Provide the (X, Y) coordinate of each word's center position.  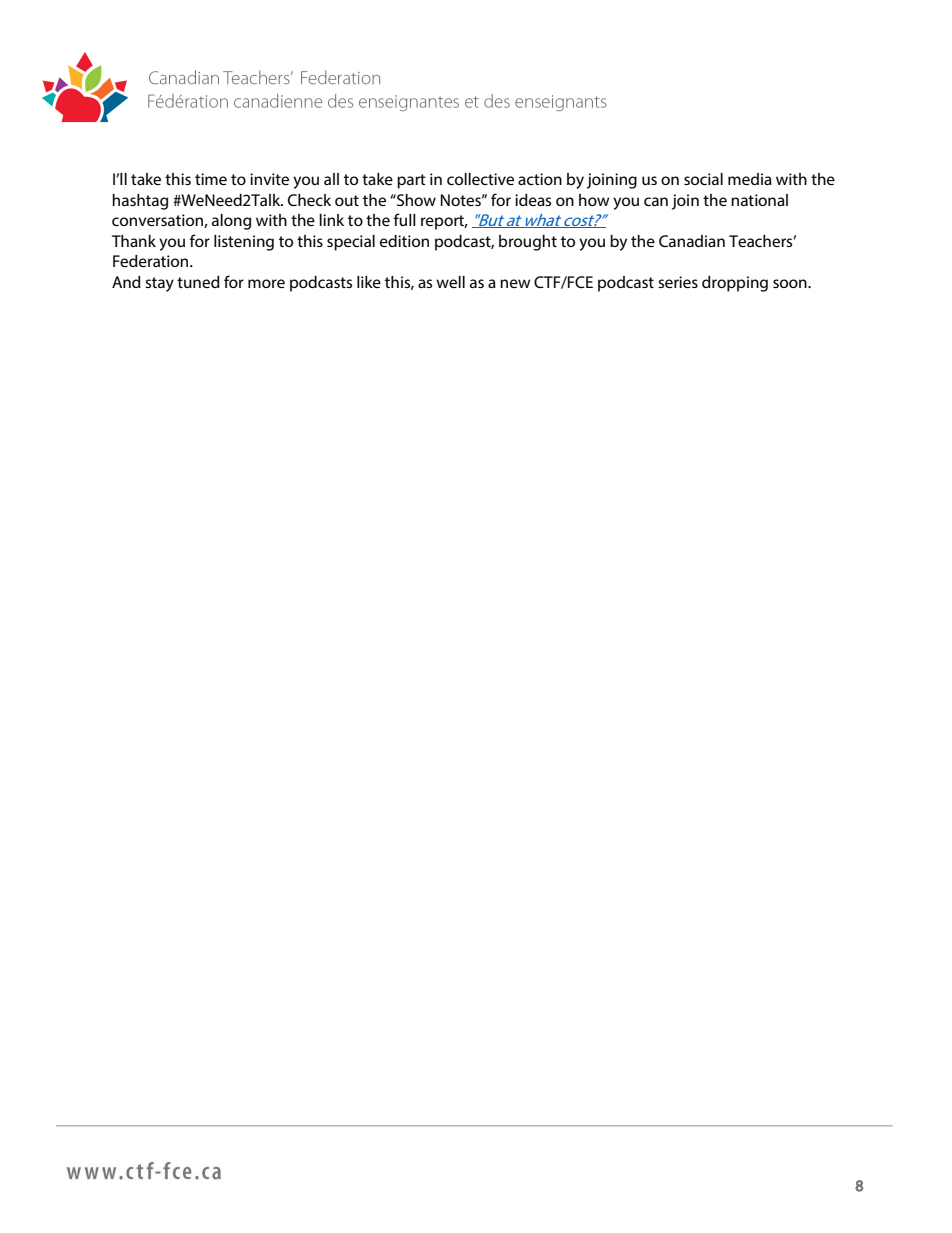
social (703, 179)
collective (480, 179)
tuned (198, 282)
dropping (735, 284)
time (211, 179)
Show (415, 200)
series (678, 282)
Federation (152, 261)
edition (404, 241)
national (759, 200)
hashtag (140, 202)
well (450, 282)
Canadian (692, 241)
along (231, 222)
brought (528, 243)
